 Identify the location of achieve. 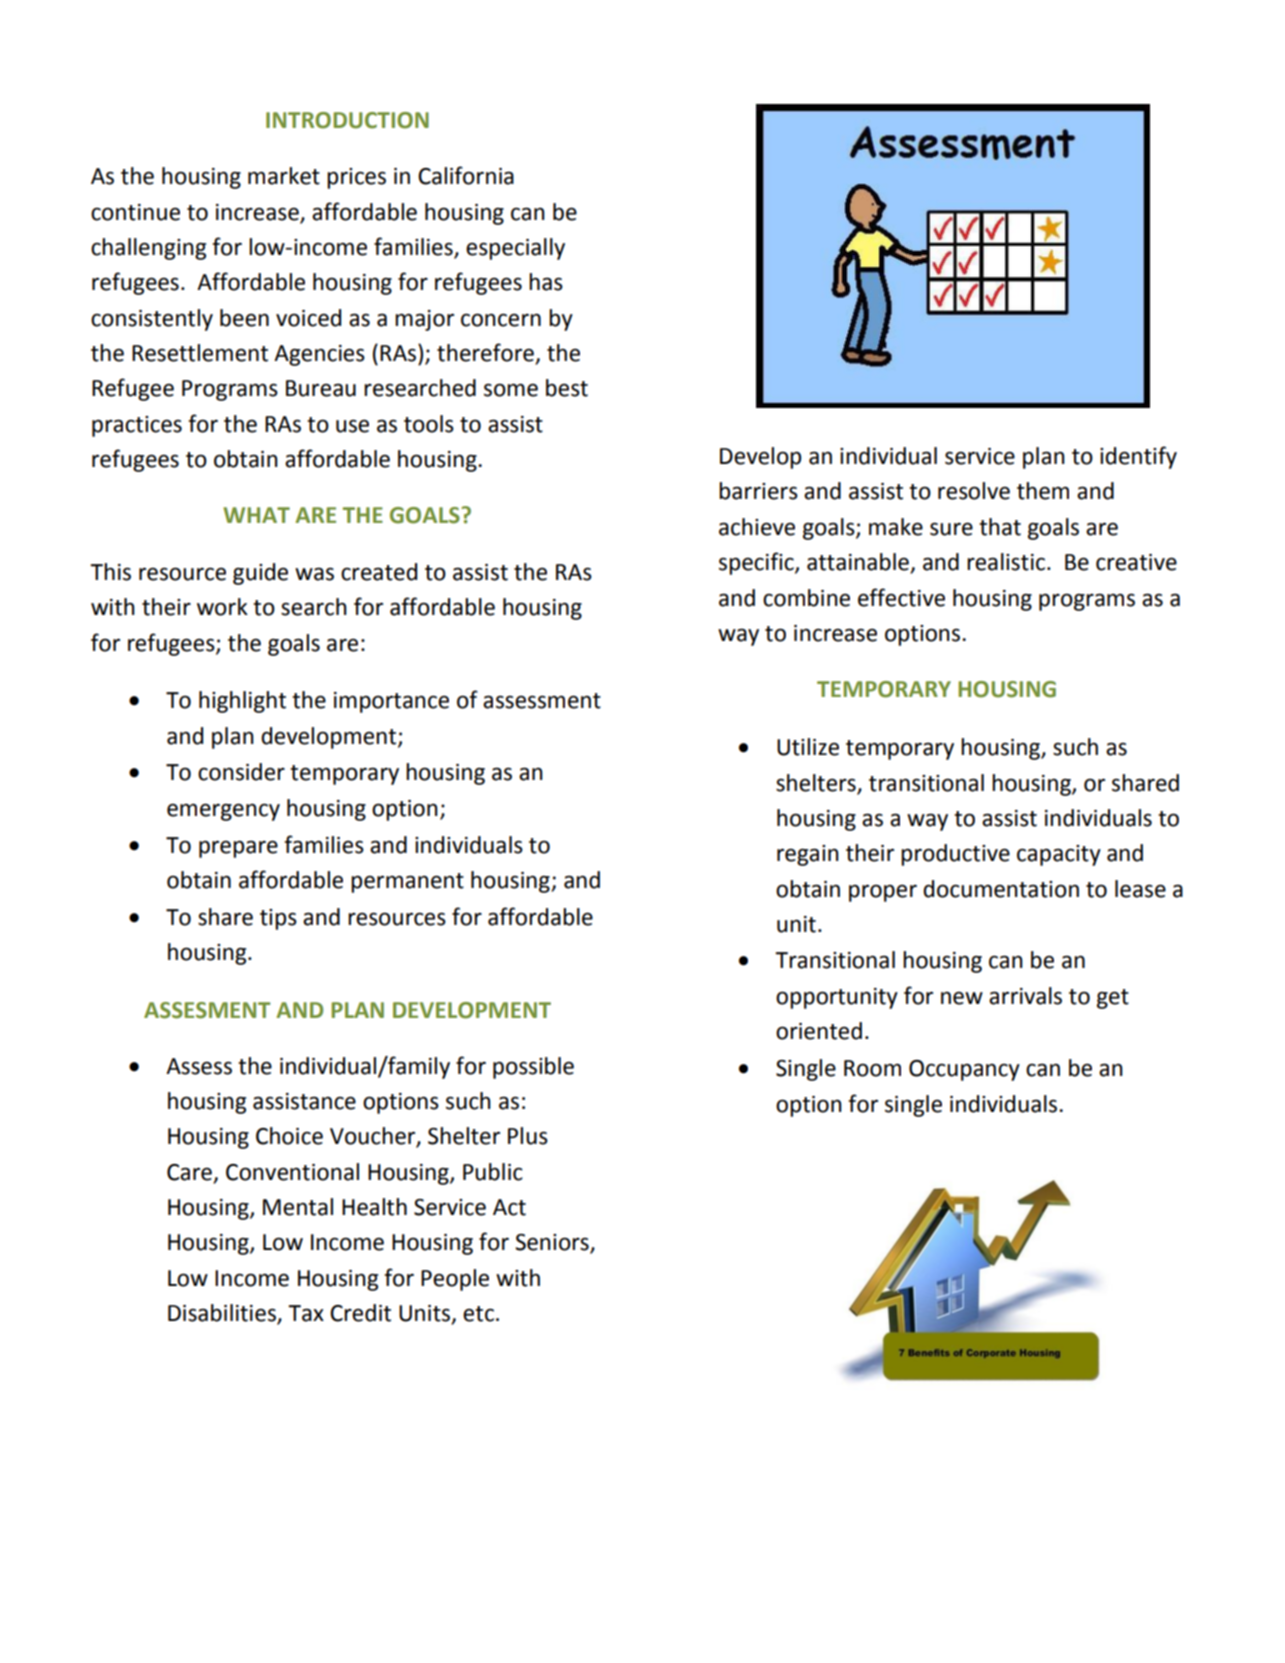
(757, 527).
